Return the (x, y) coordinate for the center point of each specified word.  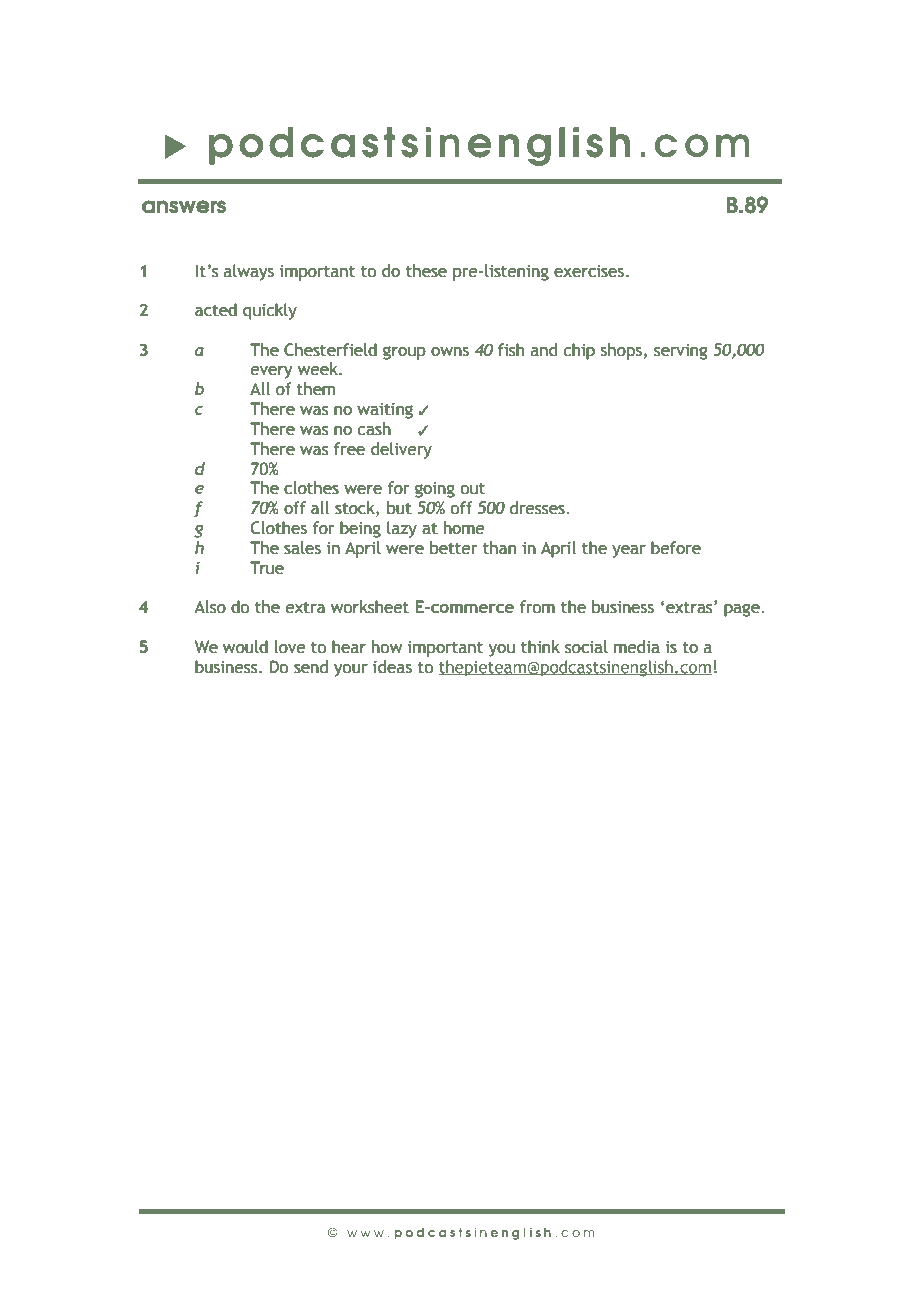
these (426, 271)
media (637, 647)
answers (184, 207)
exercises (589, 271)
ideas (392, 667)
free (349, 449)
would (245, 647)
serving (680, 352)
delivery (401, 450)
